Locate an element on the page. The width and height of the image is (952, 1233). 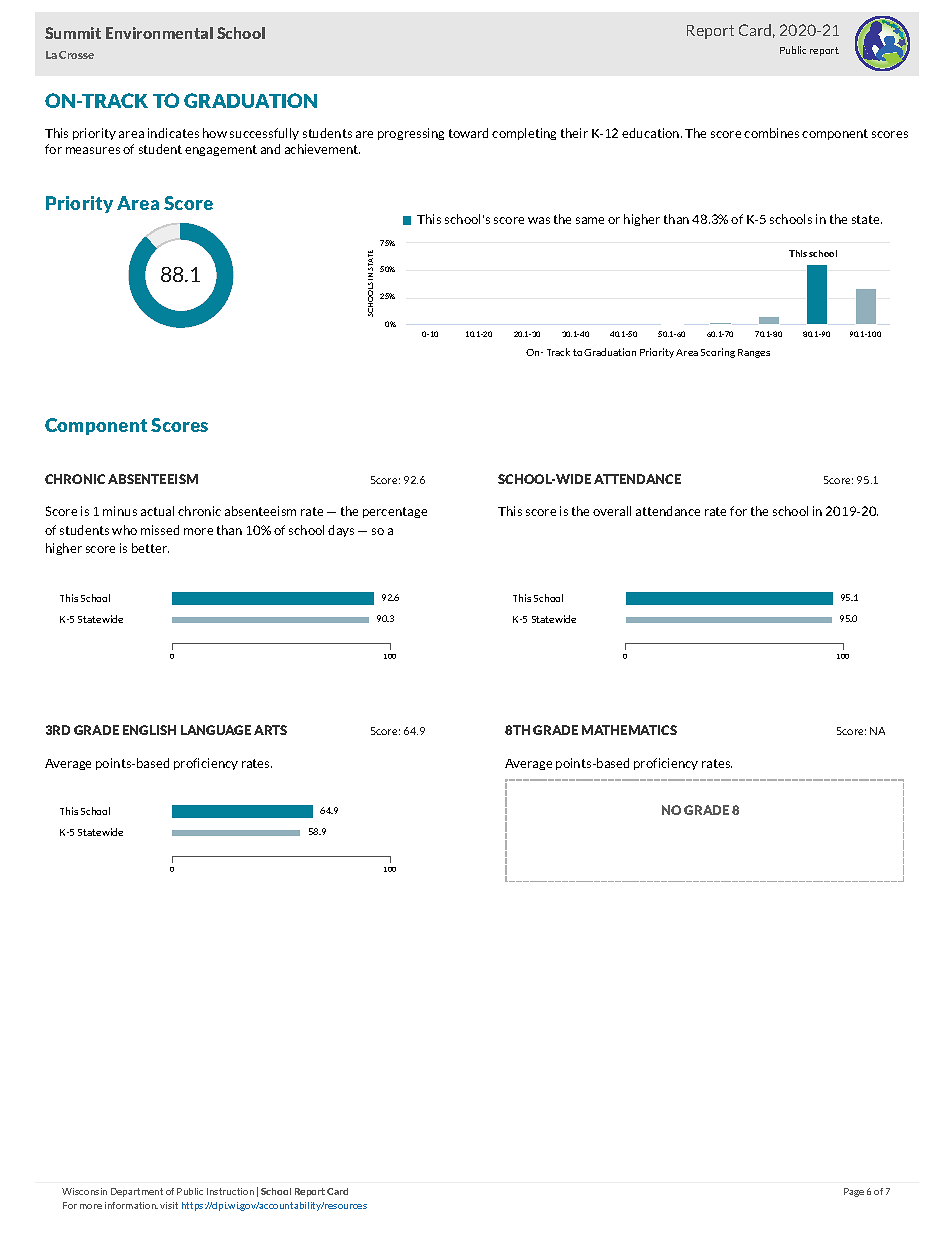
combines is located at coordinates (771, 133).
